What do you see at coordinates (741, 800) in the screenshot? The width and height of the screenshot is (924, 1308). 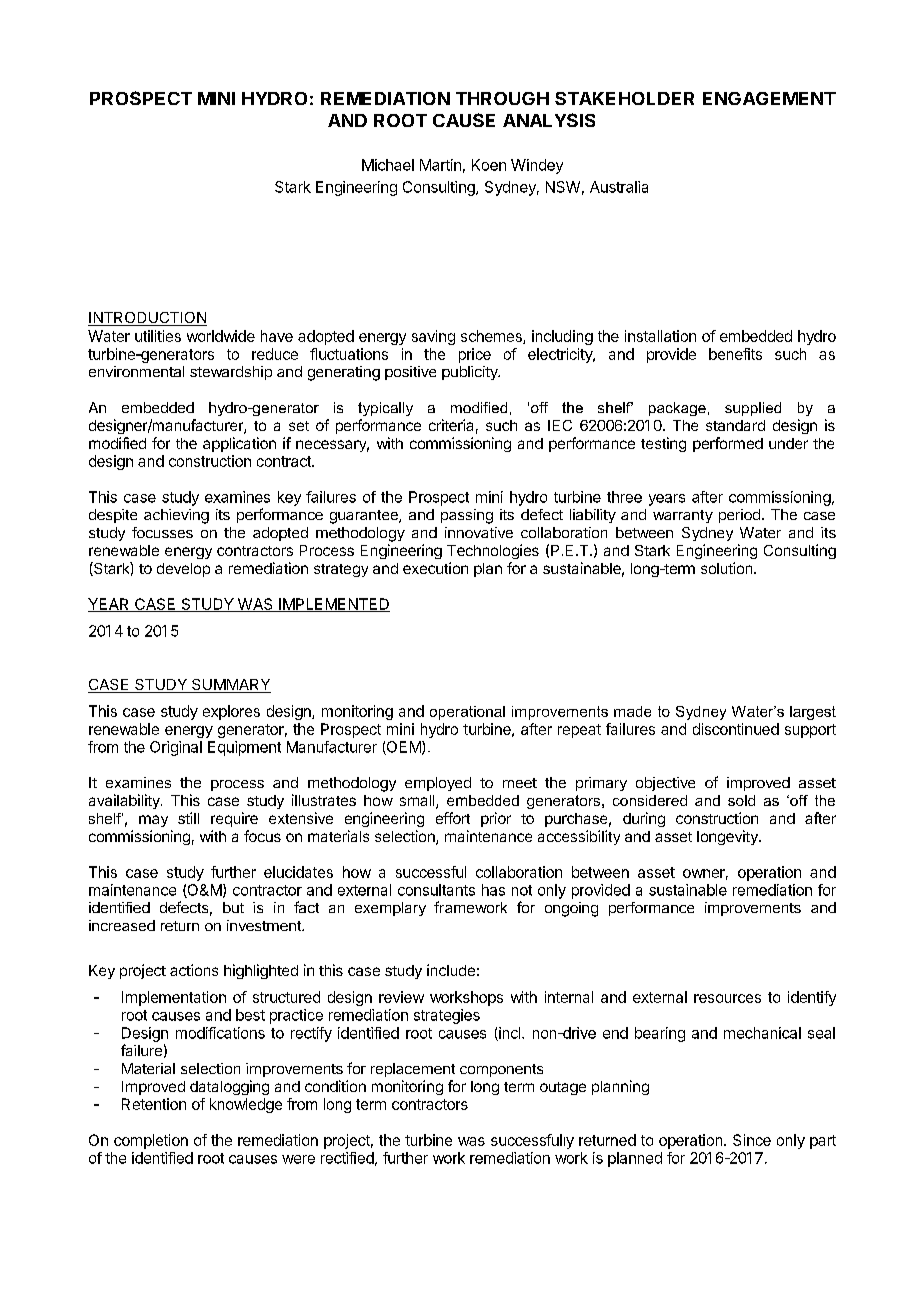 I see `sold` at bounding box center [741, 800].
